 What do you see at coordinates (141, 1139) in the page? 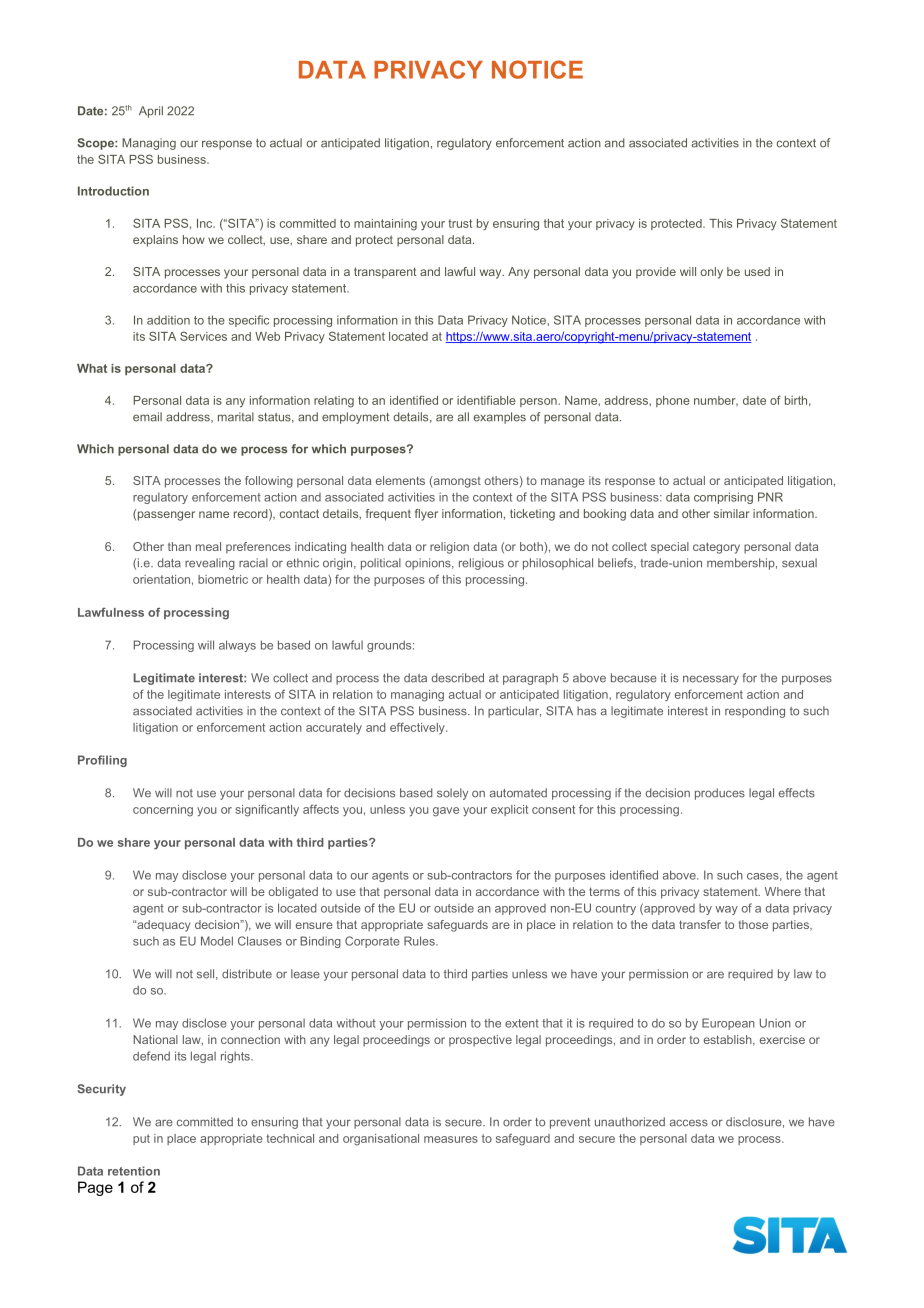
I see `put` at bounding box center [141, 1139].
